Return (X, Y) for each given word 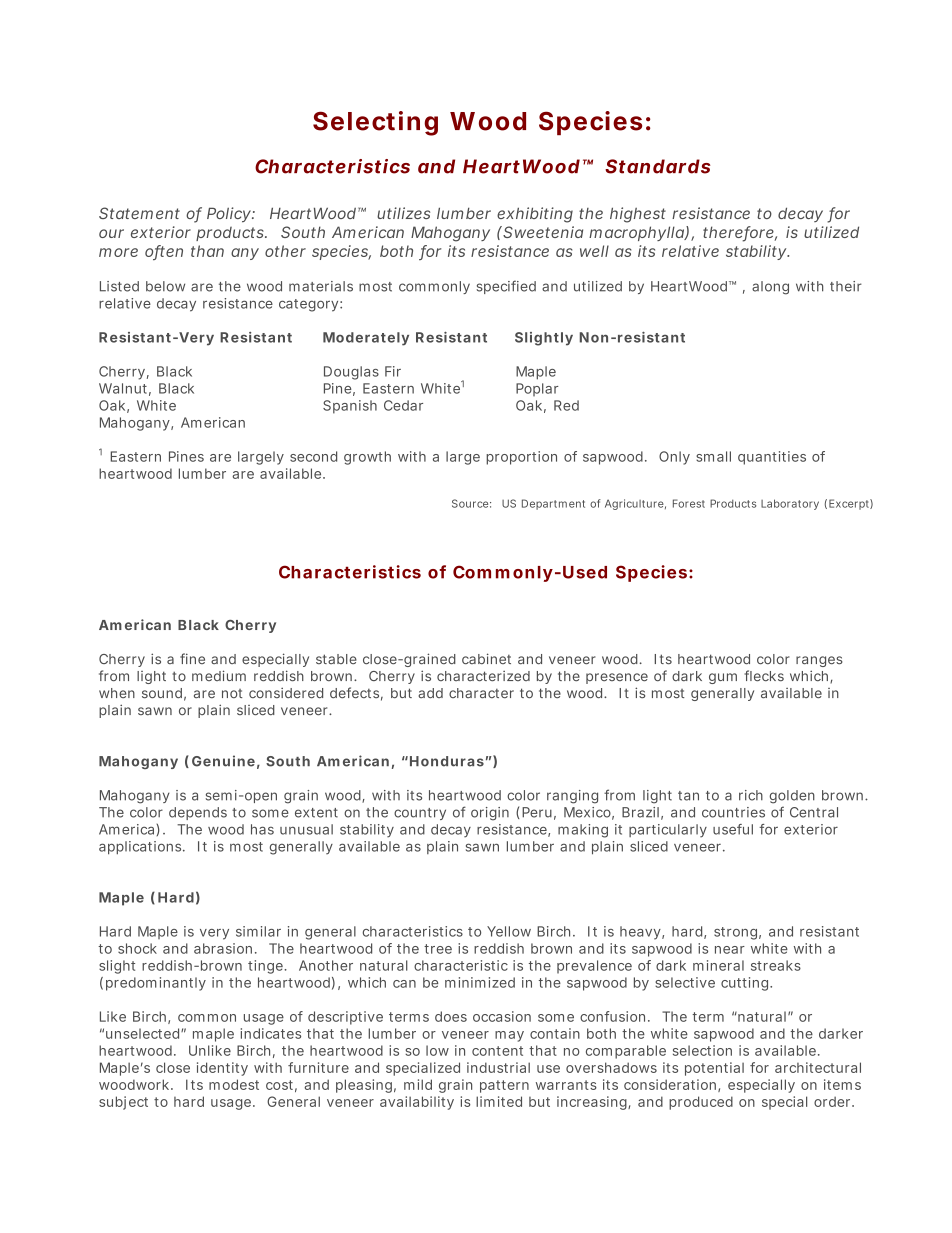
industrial (498, 1067)
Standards (657, 166)
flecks (764, 675)
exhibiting (535, 215)
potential (714, 1069)
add (430, 693)
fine (192, 658)
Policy (229, 215)
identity (222, 1069)
